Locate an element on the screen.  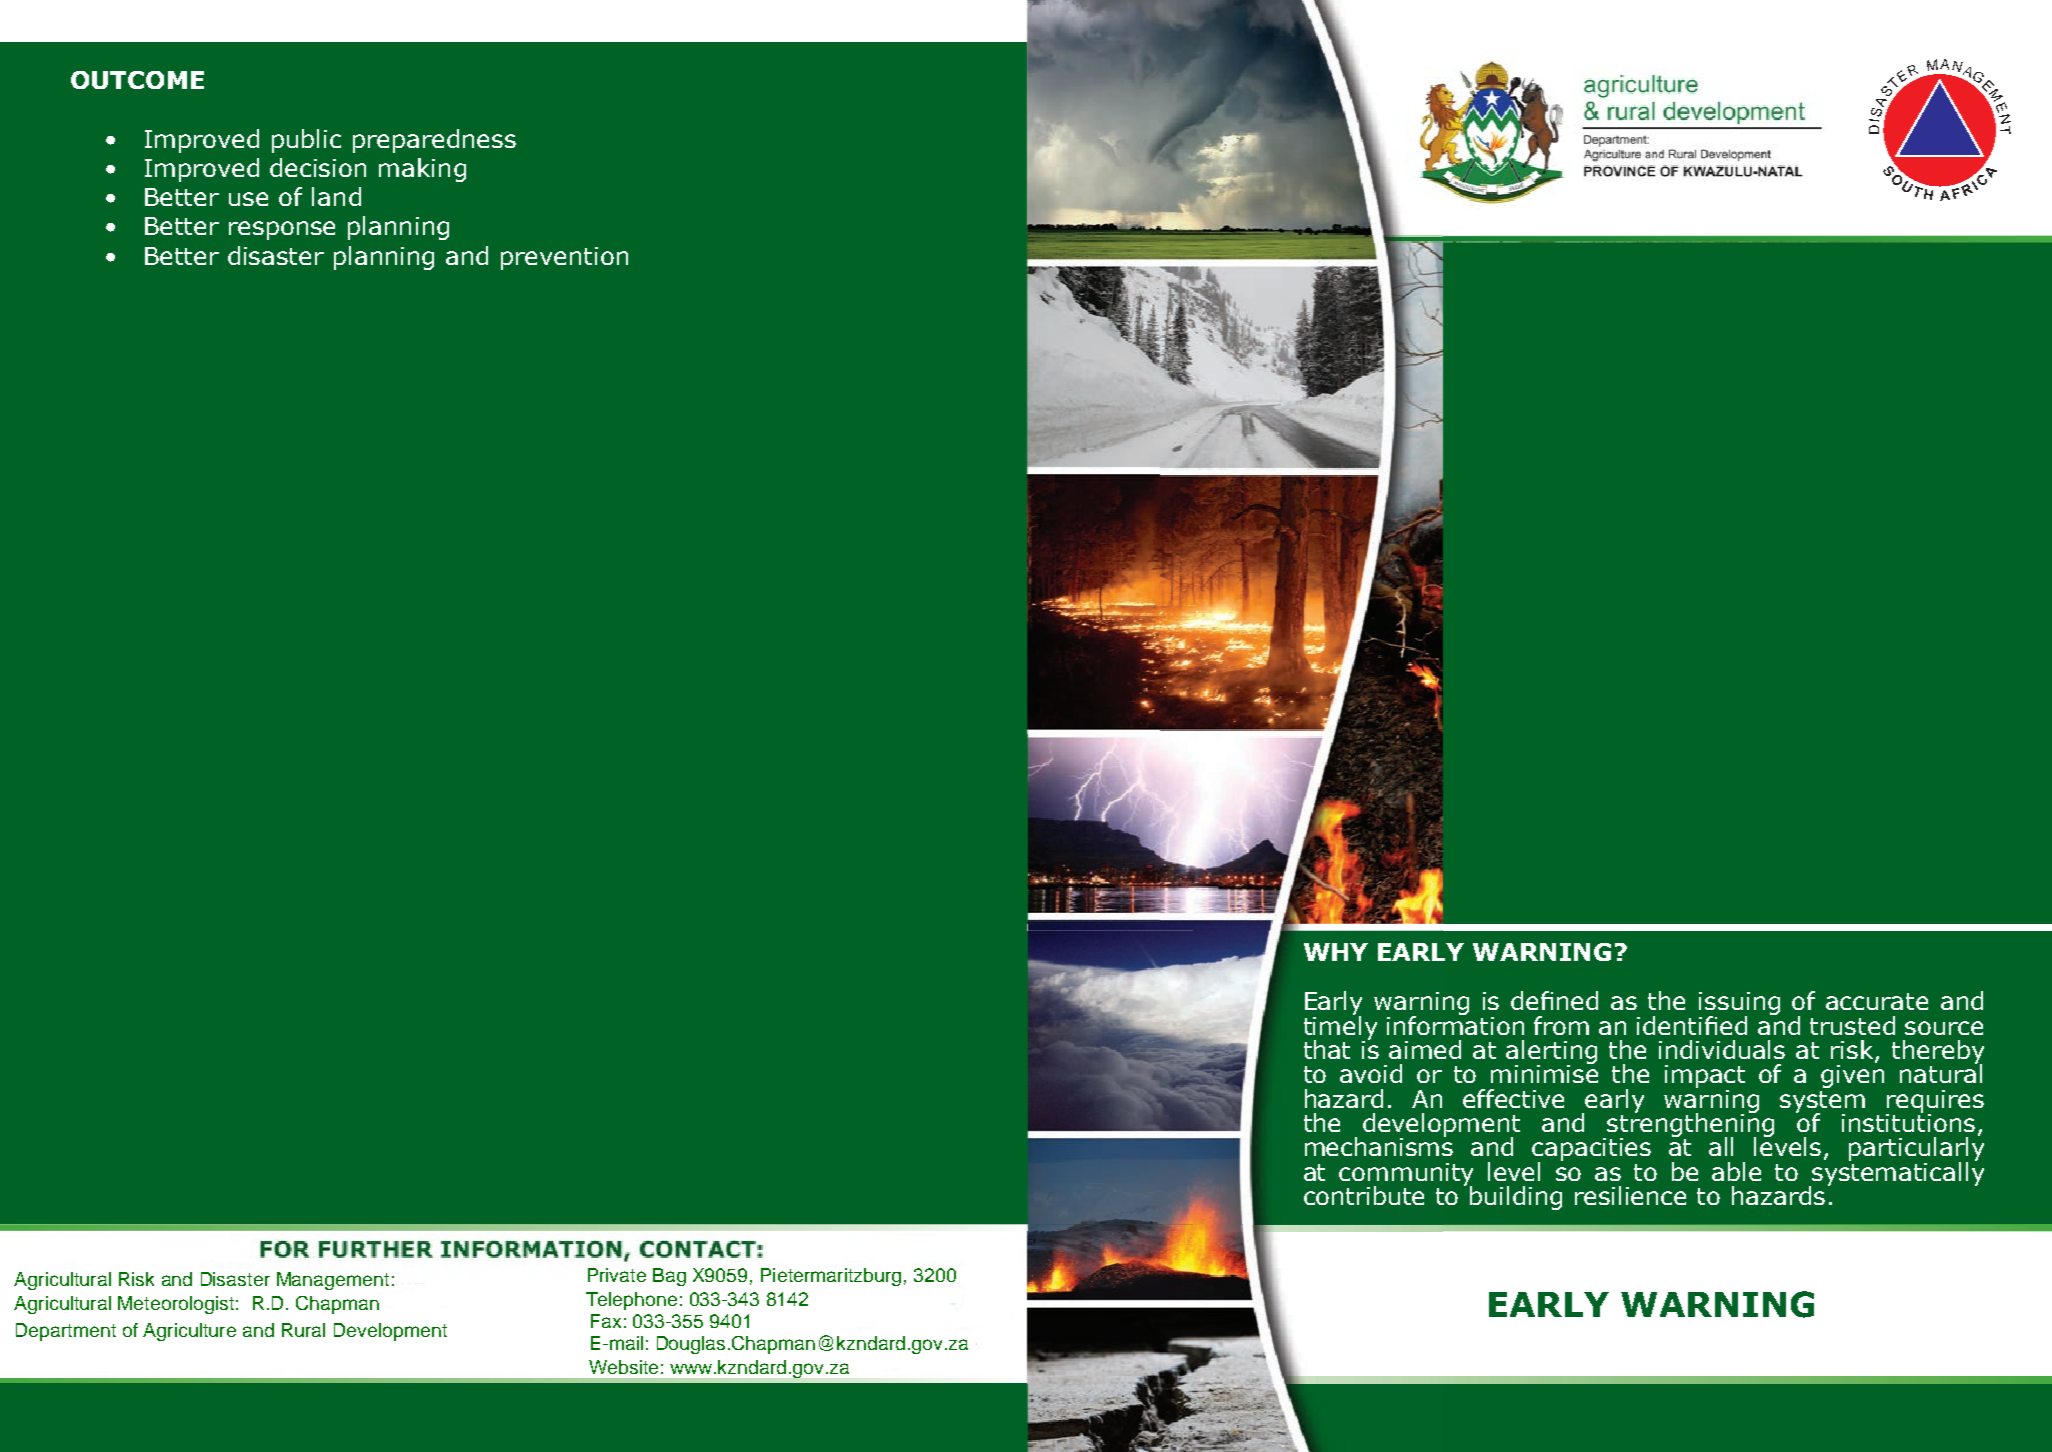
public is located at coordinates (306, 141).
